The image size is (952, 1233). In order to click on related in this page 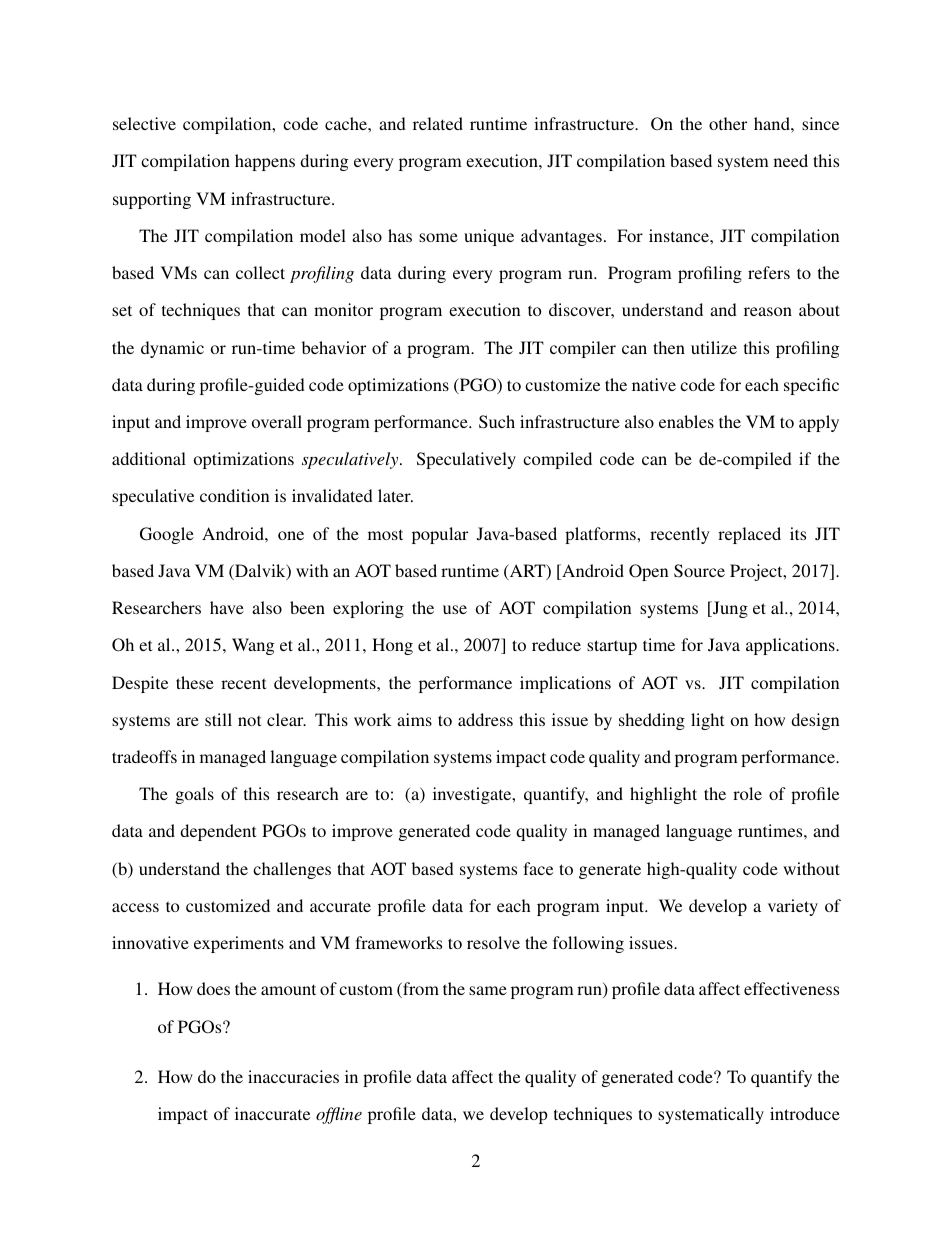, I will do `click(438, 123)`.
